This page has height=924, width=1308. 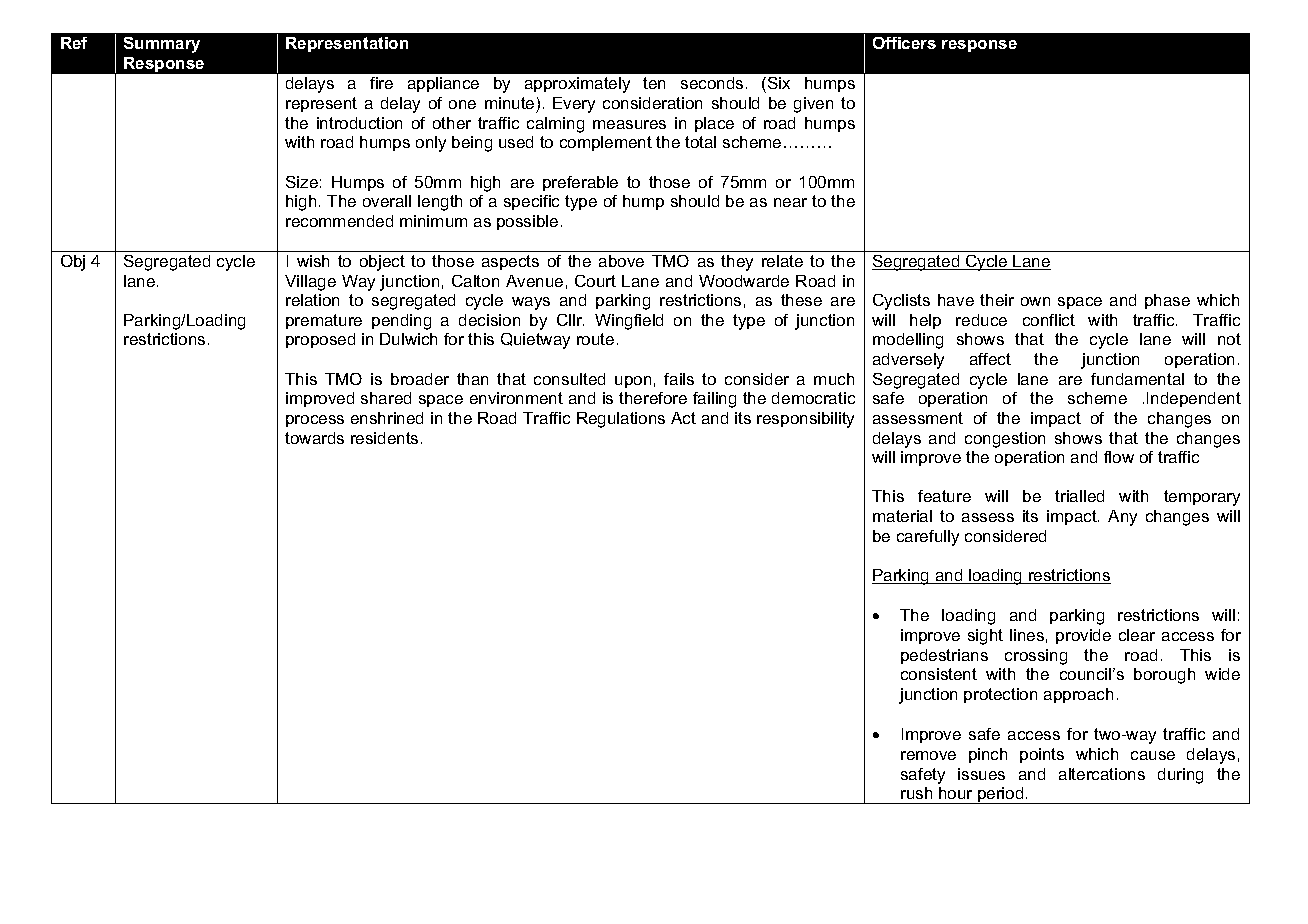 What do you see at coordinates (928, 755) in the page?
I see `remove` at bounding box center [928, 755].
